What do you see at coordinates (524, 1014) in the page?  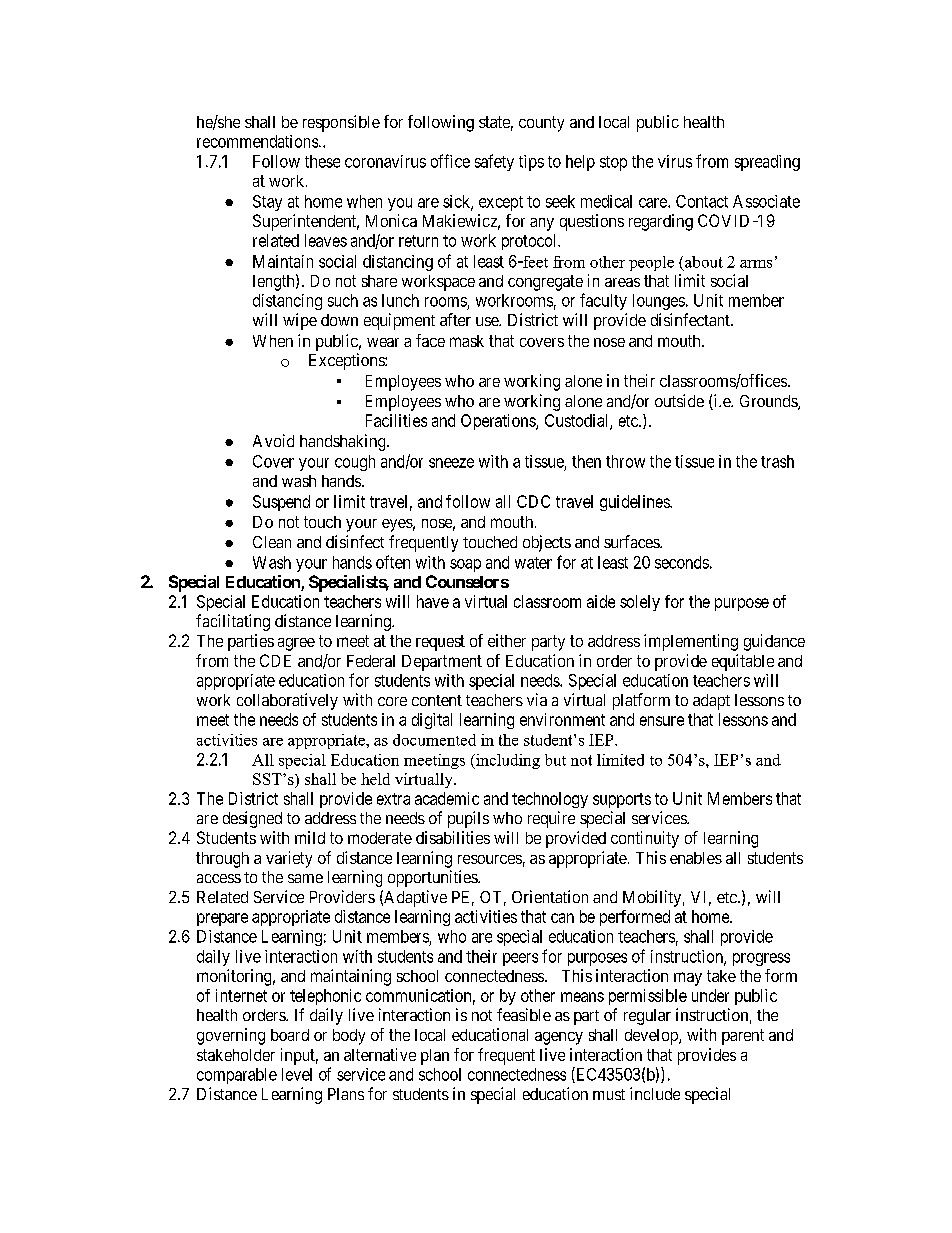 I see `feasible` at bounding box center [524, 1014].
